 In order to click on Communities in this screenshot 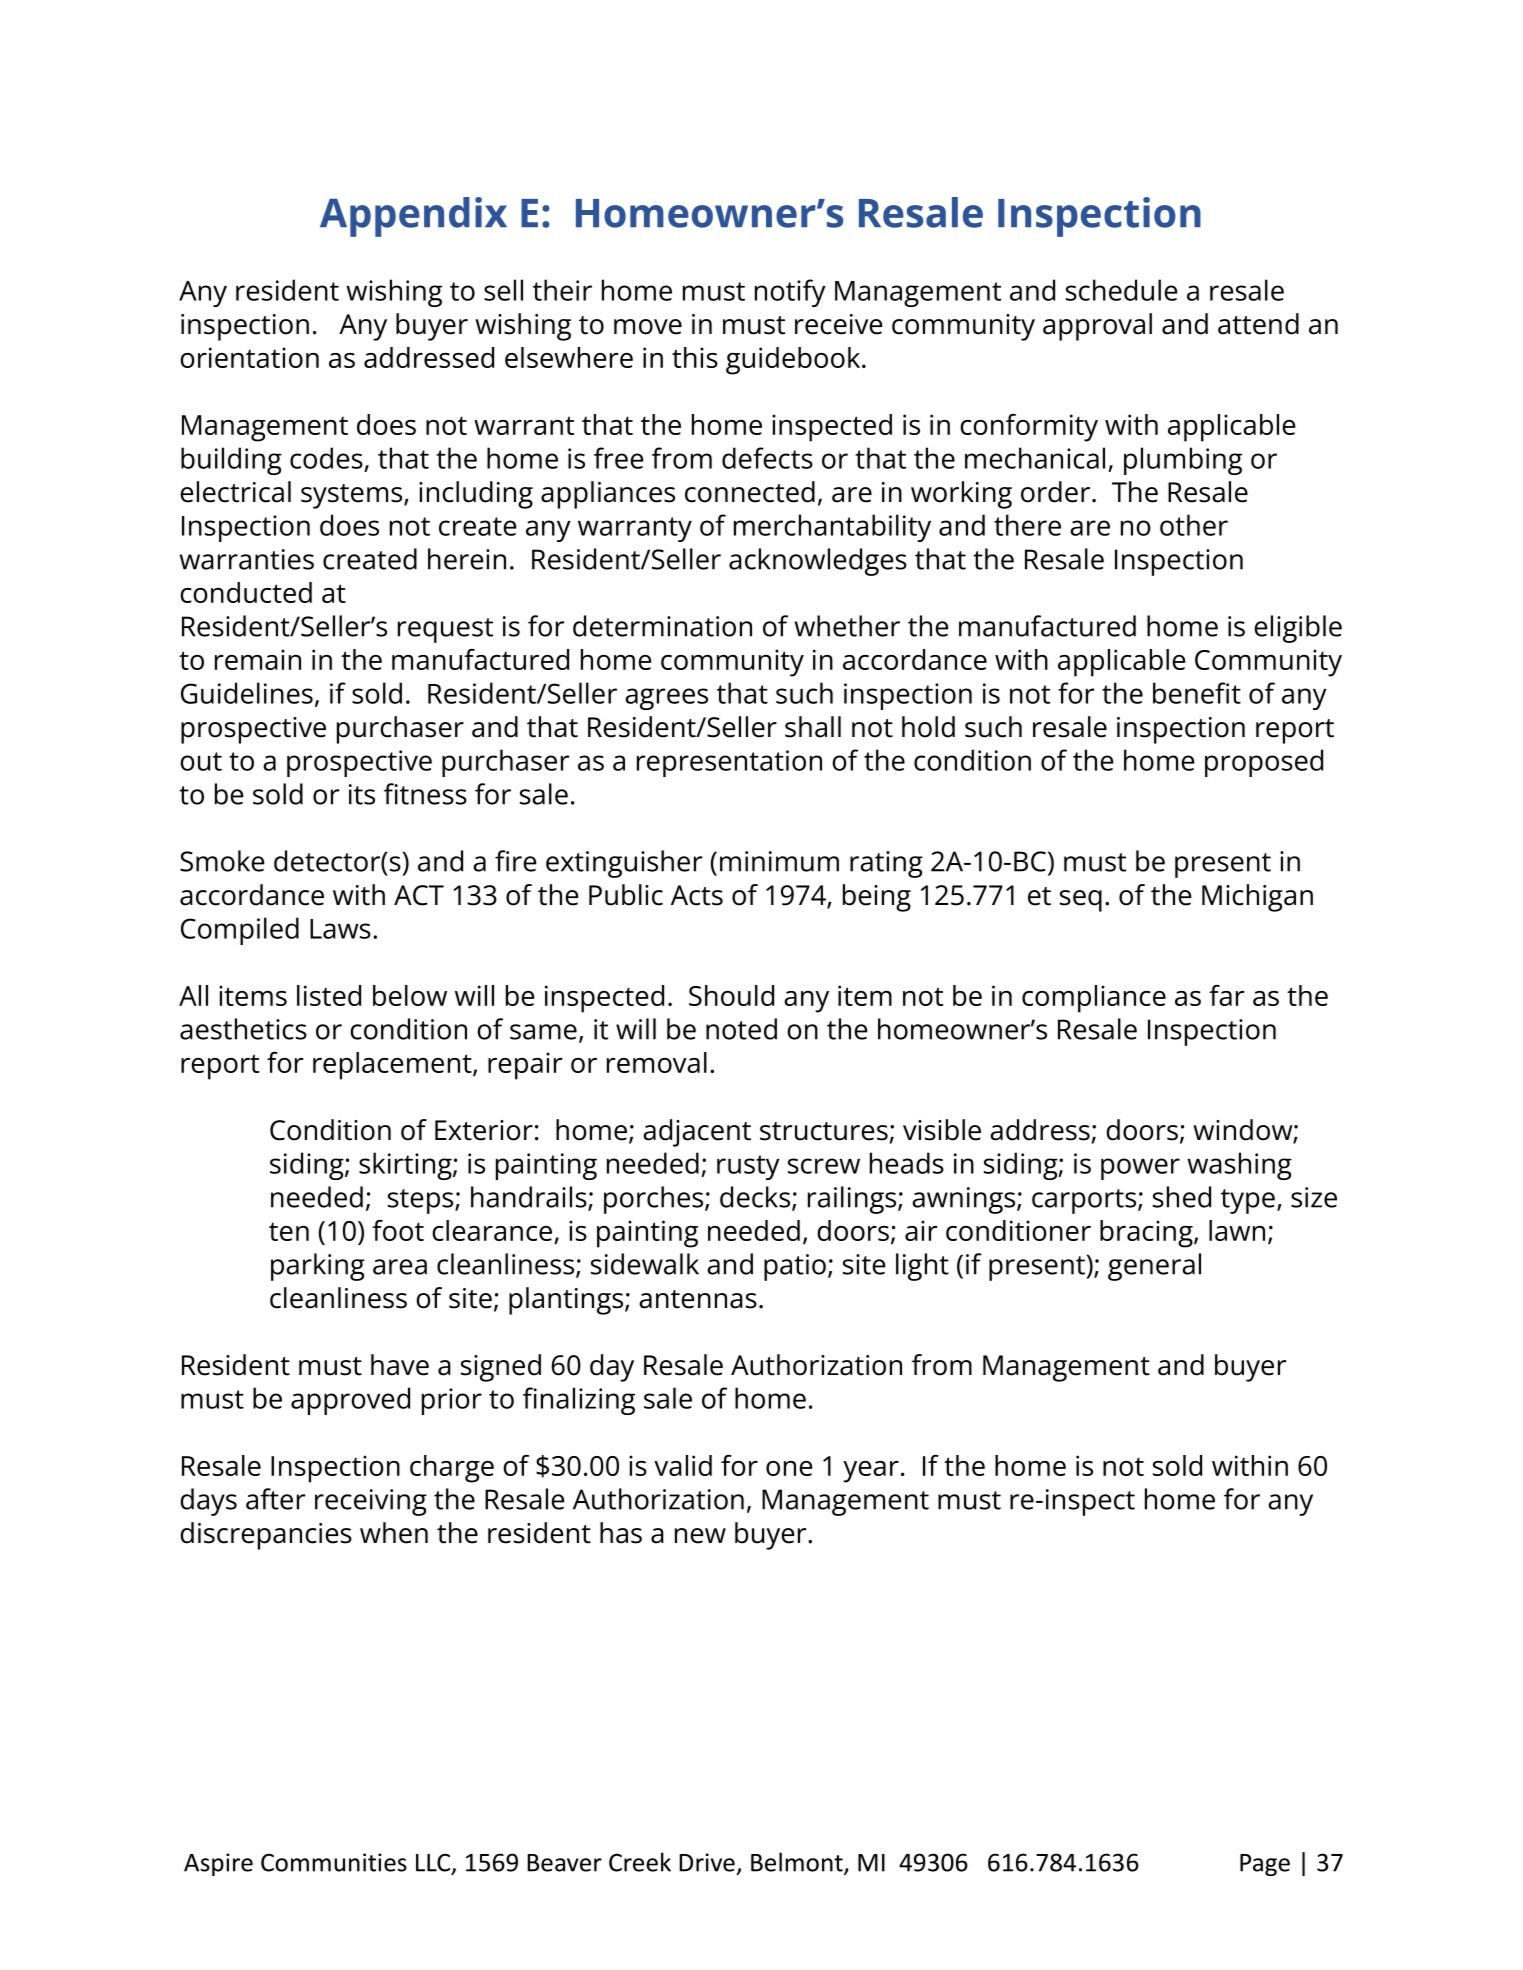, I will do `click(334, 1862)`.
